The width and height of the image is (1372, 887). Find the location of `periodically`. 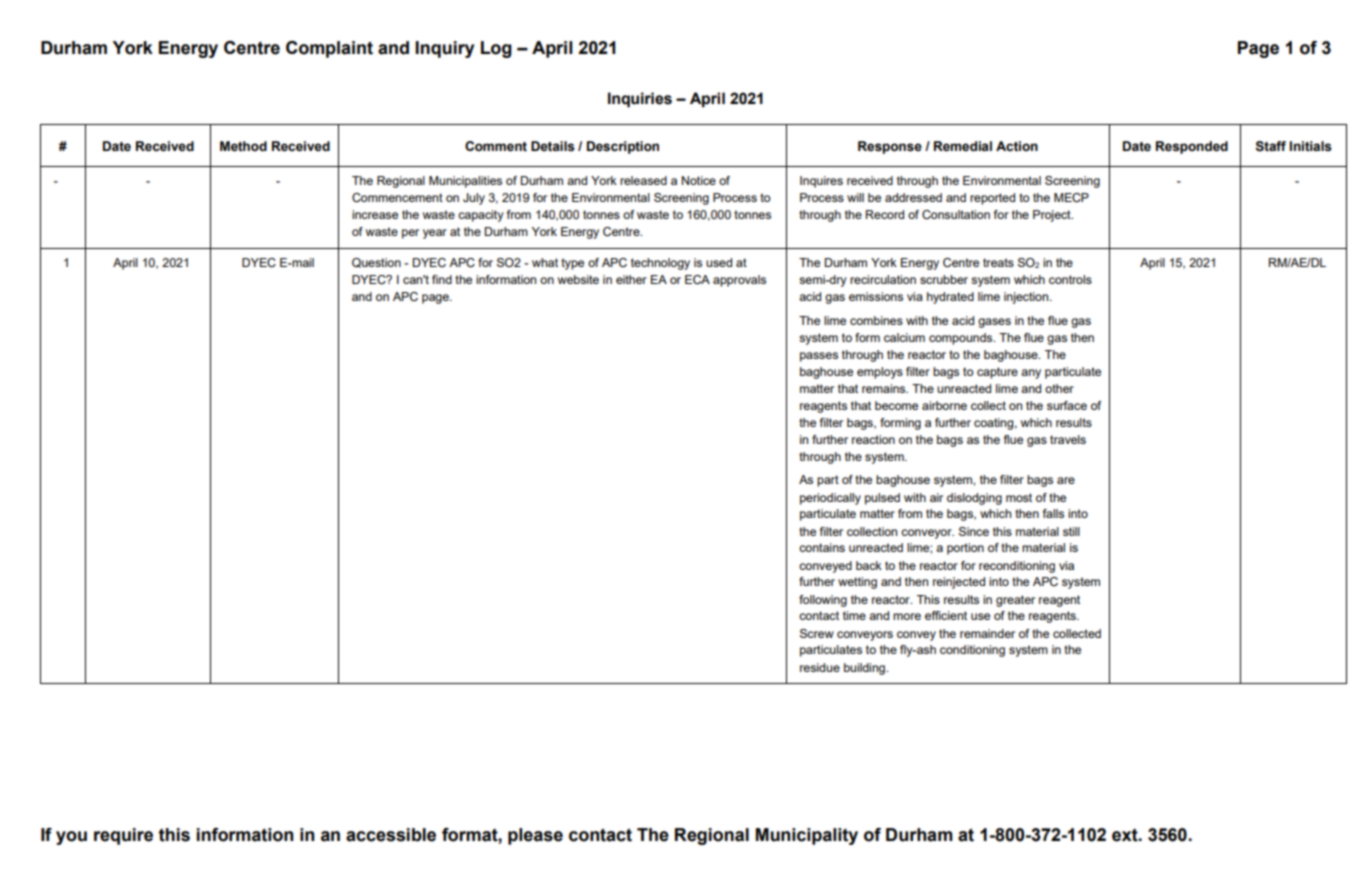

periodically is located at coordinates (830, 499).
